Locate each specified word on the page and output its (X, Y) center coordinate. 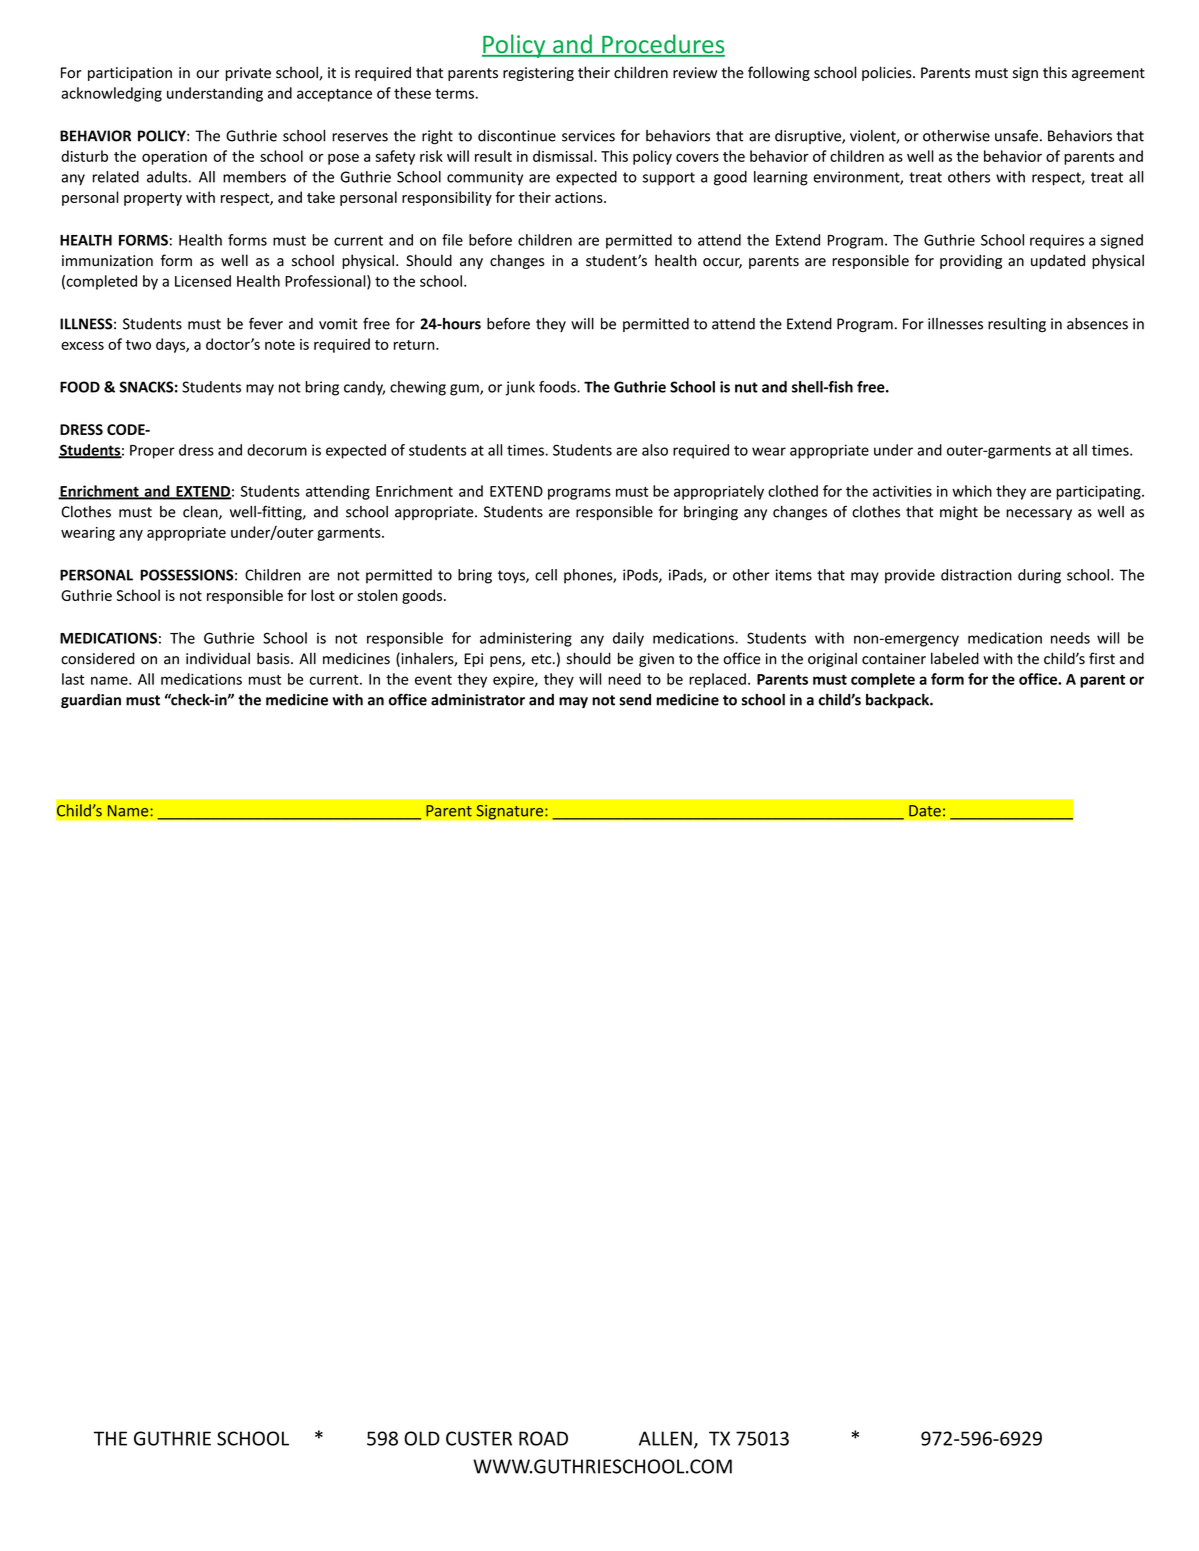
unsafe (1016, 135)
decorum (277, 450)
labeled (955, 658)
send (635, 700)
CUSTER (479, 1438)
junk (520, 388)
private (248, 74)
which (972, 491)
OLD (422, 1438)
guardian (91, 701)
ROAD (543, 1438)
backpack (898, 701)
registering (538, 74)
